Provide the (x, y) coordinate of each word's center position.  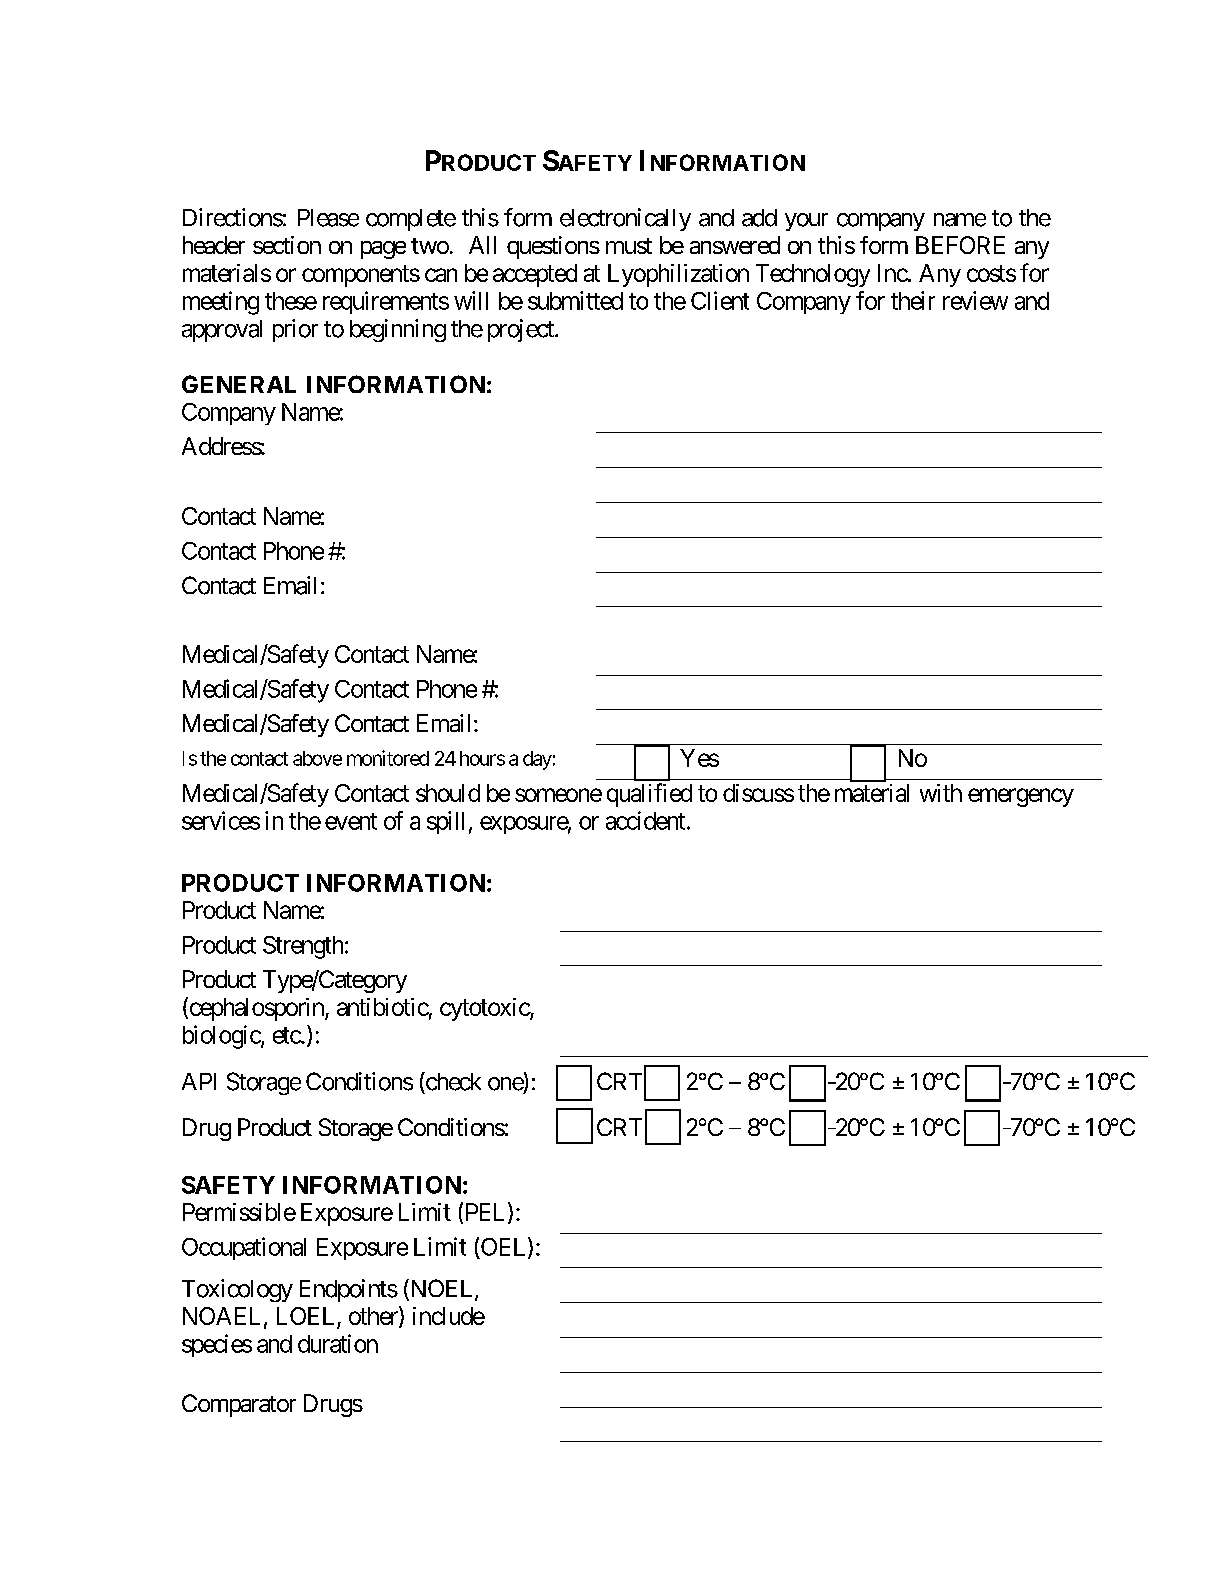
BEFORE (960, 245)
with (941, 793)
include (449, 1316)
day (537, 760)
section (287, 245)
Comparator (239, 1405)
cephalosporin (256, 1009)
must (629, 246)
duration (338, 1343)
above (317, 758)
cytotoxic (485, 1009)
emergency (1021, 797)
